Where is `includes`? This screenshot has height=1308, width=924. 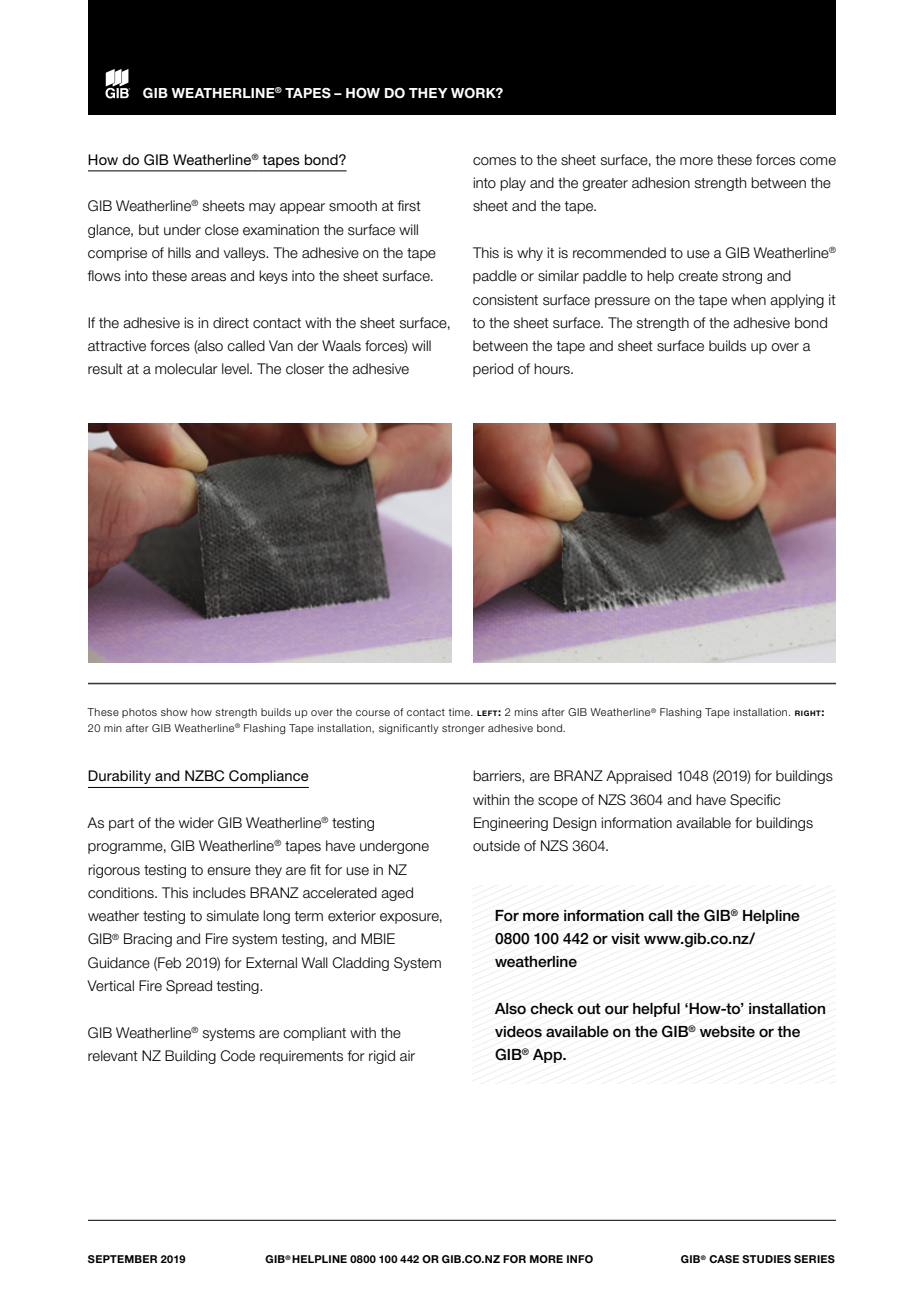
includes is located at coordinates (219, 893).
